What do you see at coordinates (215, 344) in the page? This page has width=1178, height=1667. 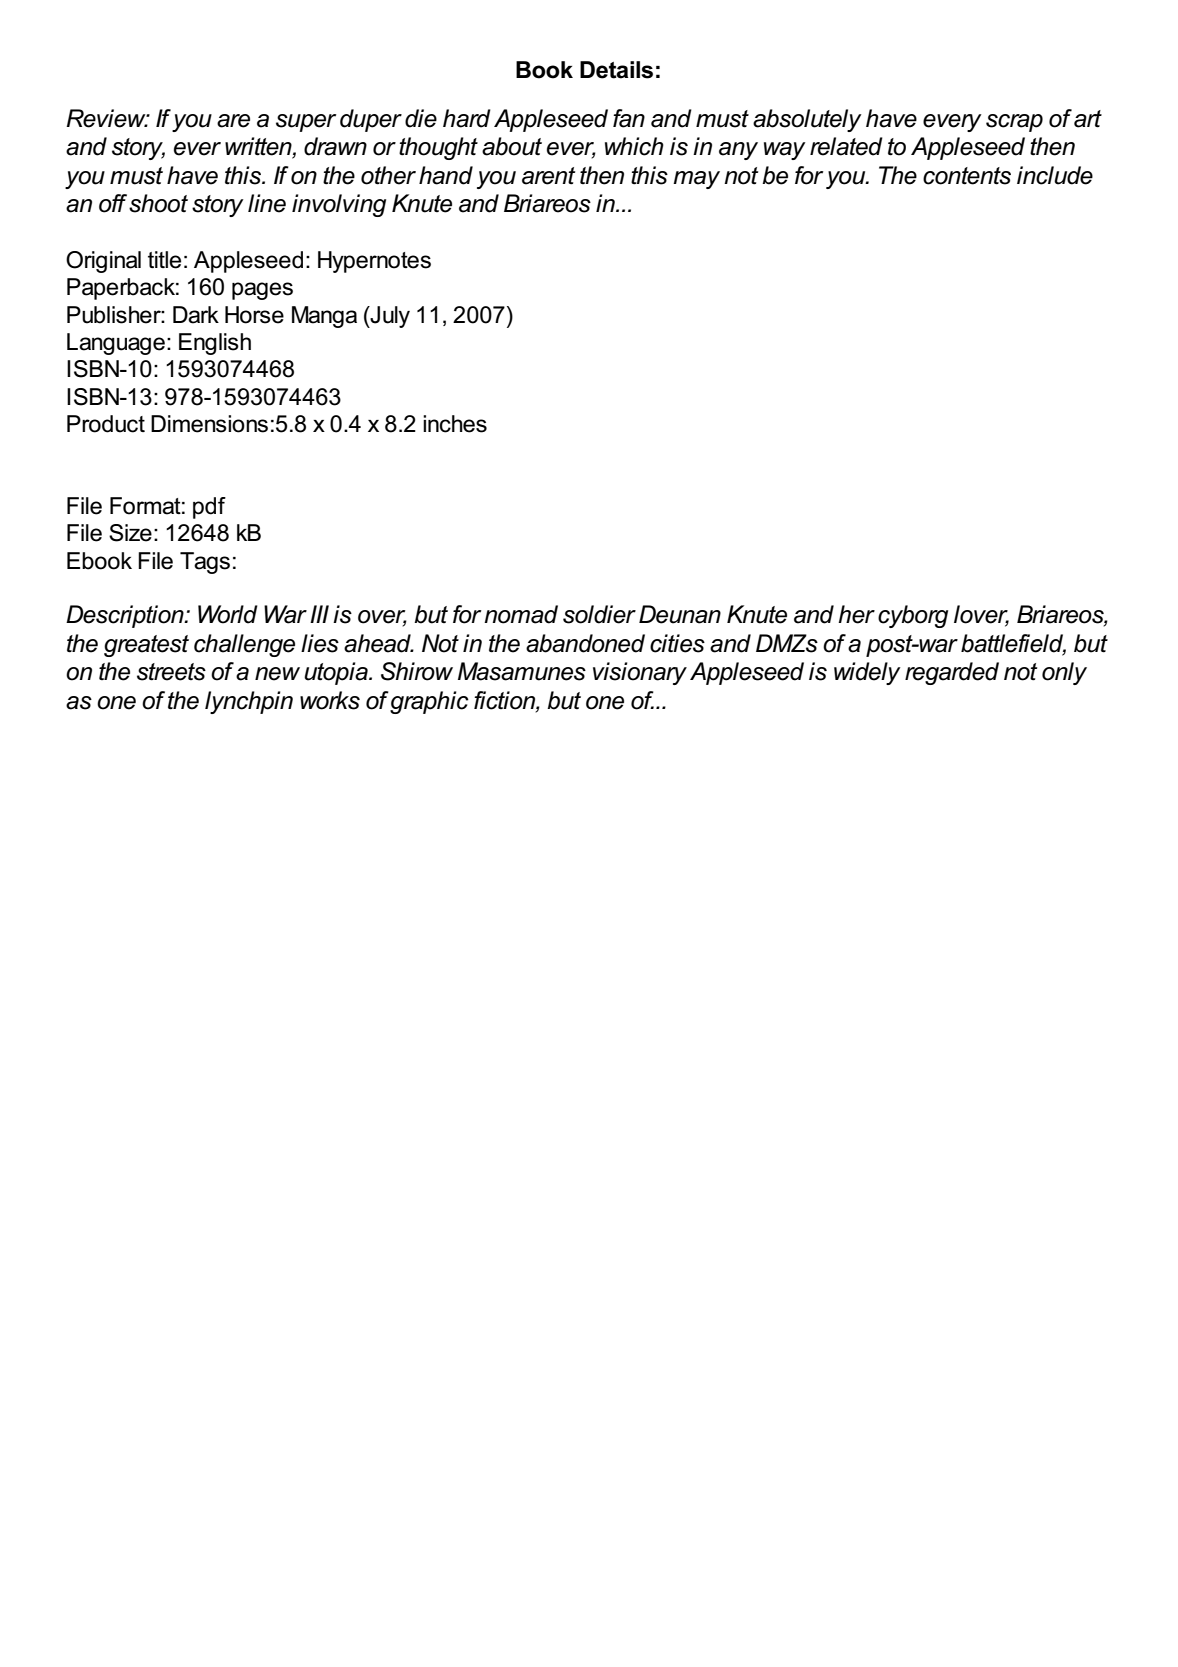 I see `English` at bounding box center [215, 344].
